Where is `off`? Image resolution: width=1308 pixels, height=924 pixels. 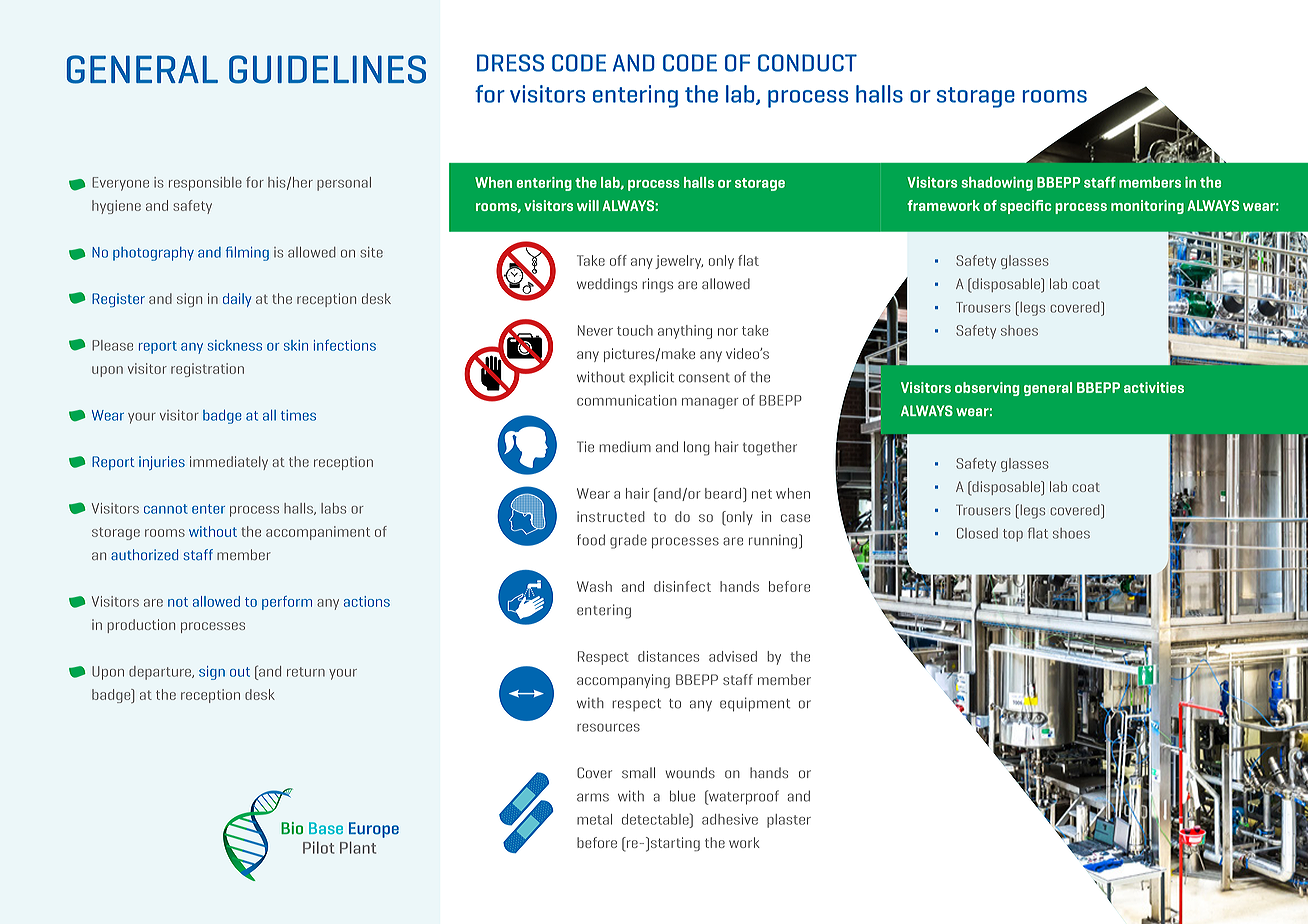 off is located at coordinates (618, 260).
